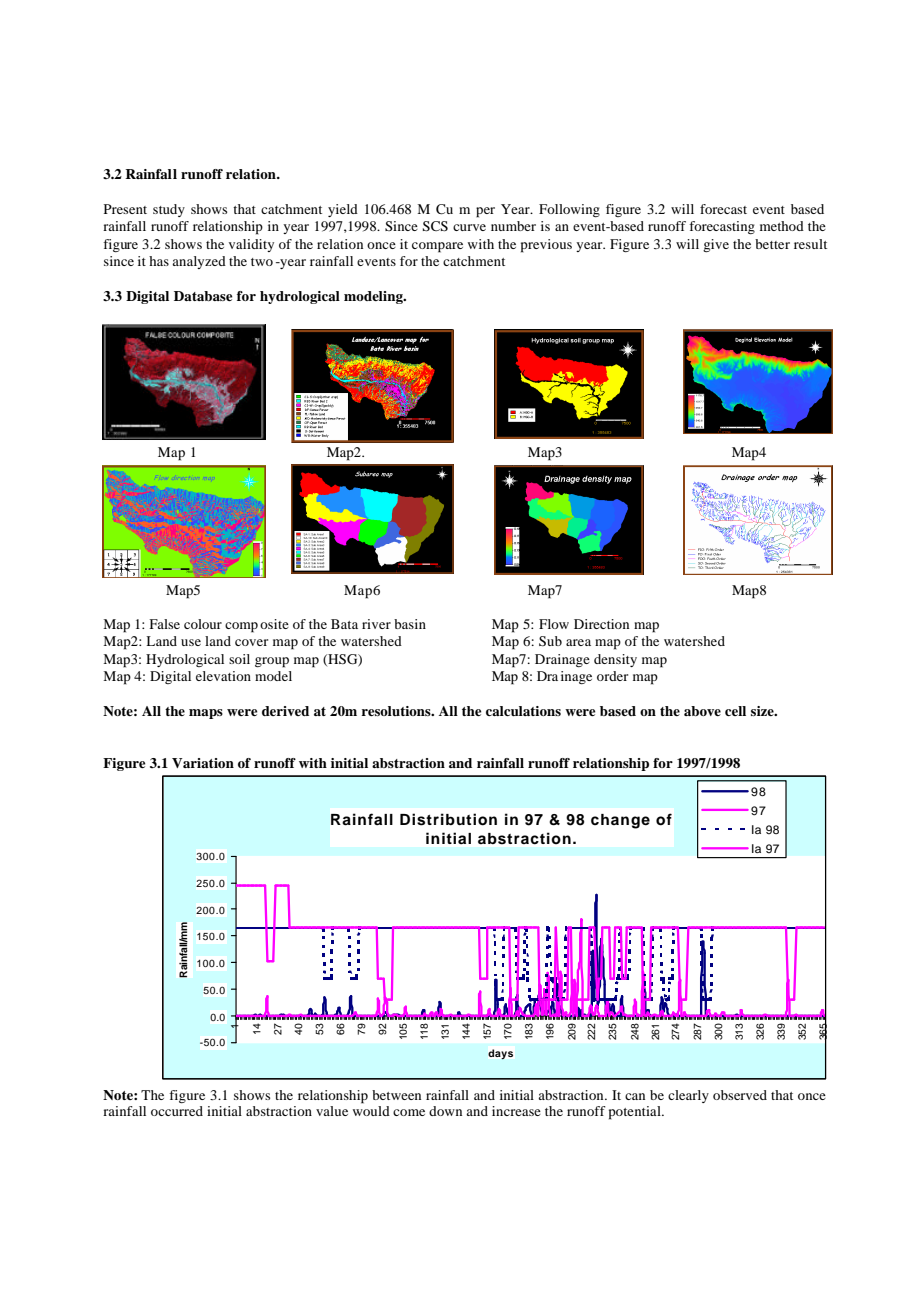 The image size is (924, 1307). Describe the element at coordinates (199, 262) in the image. I see `analyzed` at that location.
